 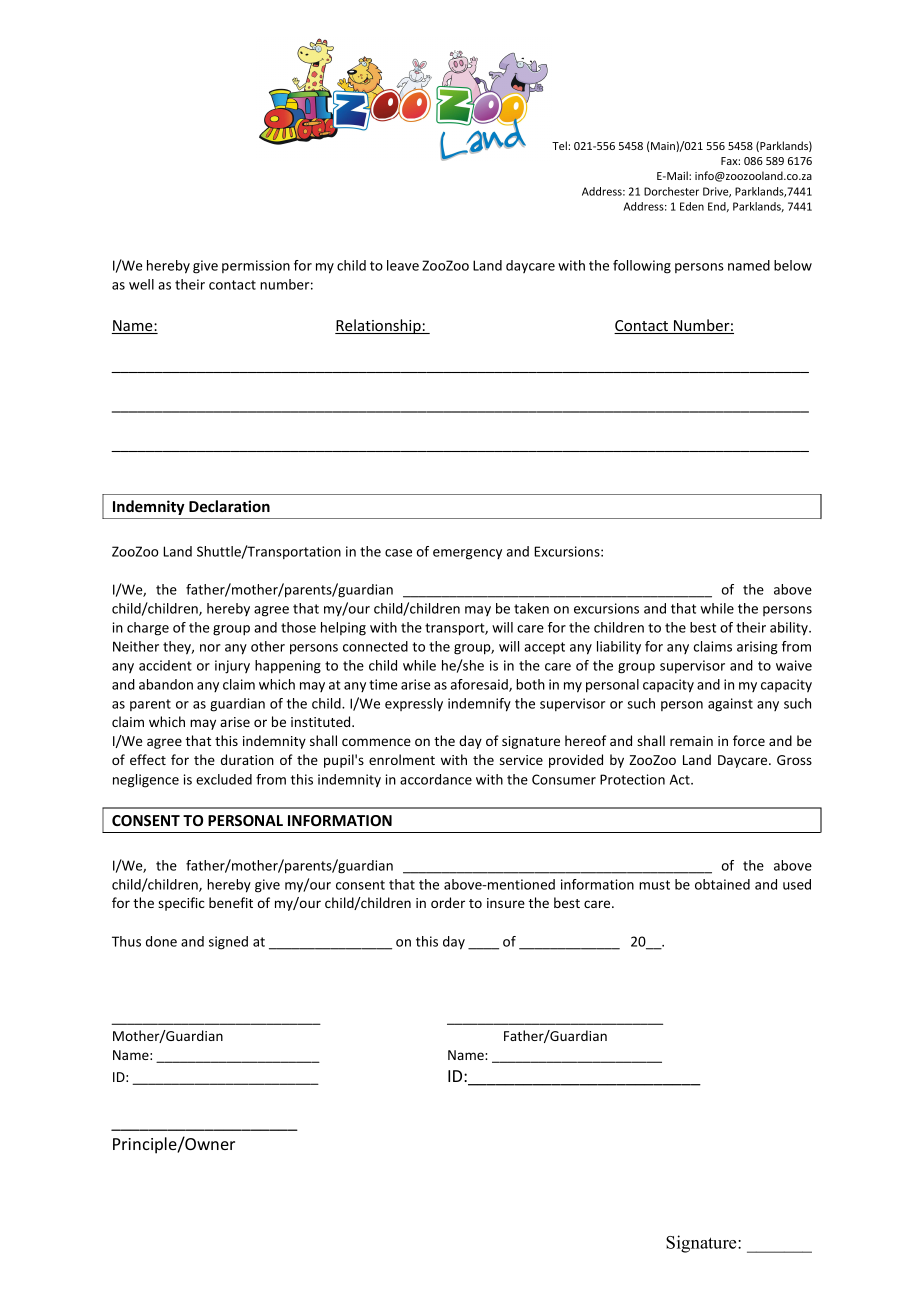 I want to click on specific, so click(x=181, y=904).
